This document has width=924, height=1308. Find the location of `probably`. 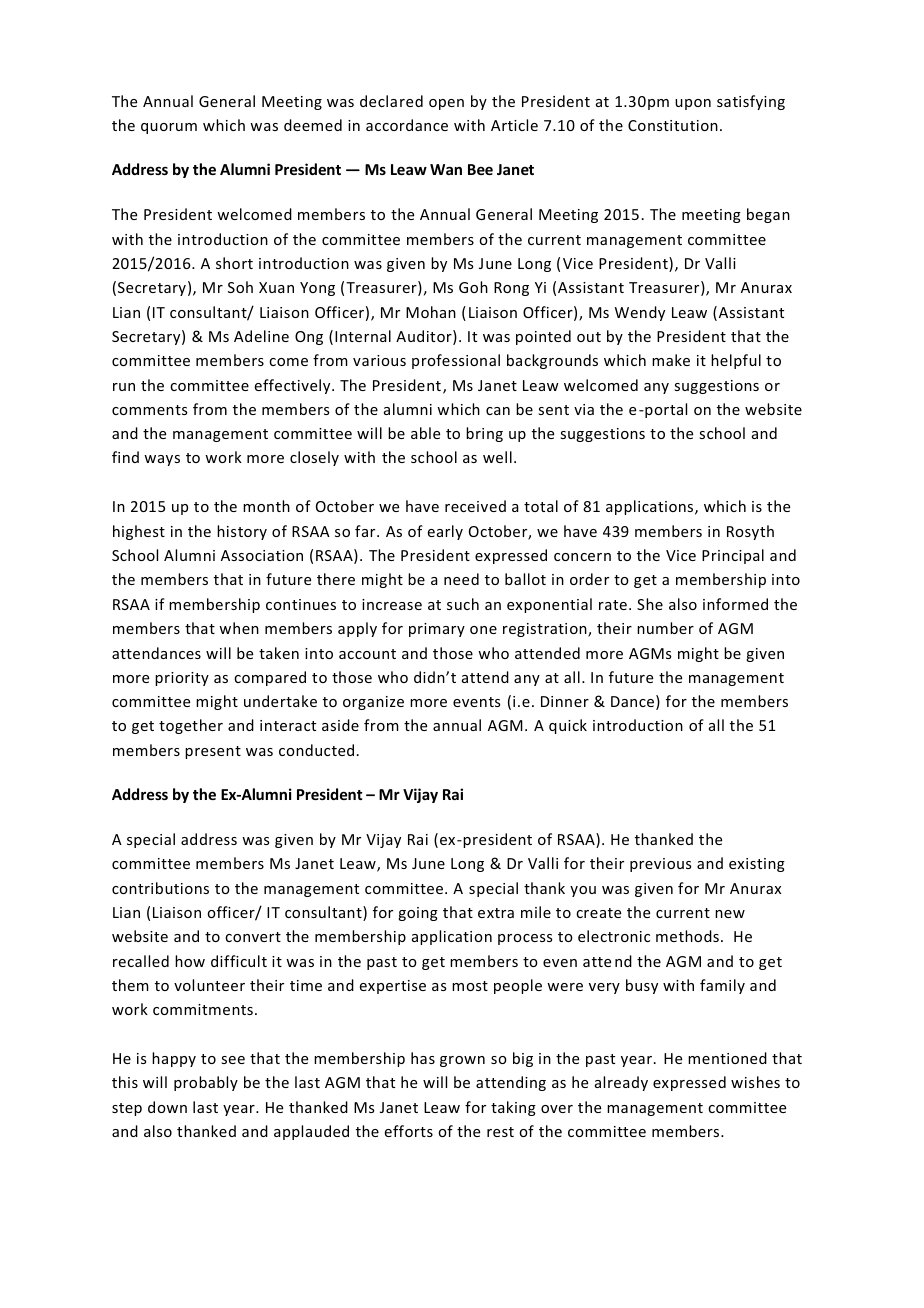

probably is located at coordinates (206, 1083).
